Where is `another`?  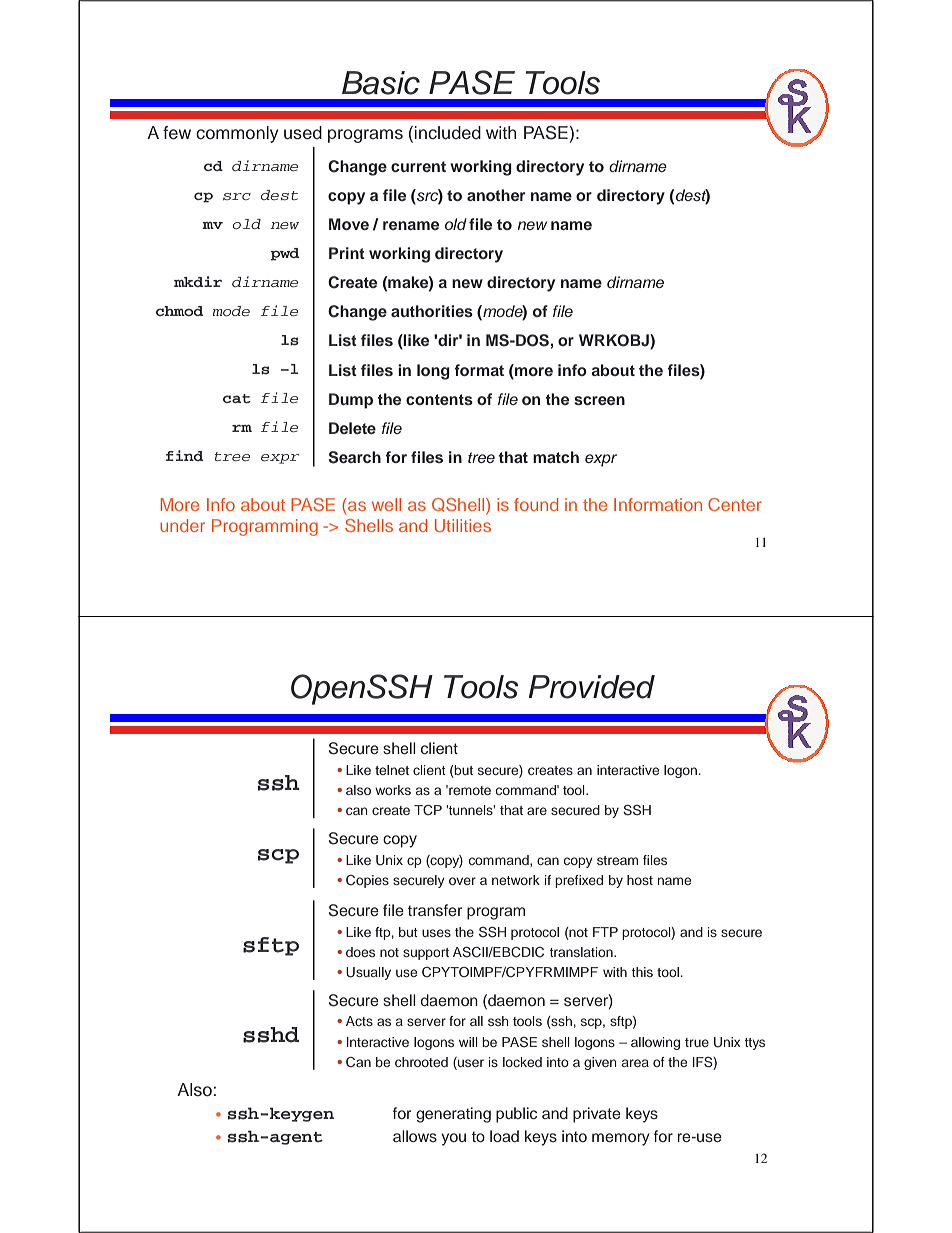 another is located at coordinates (496, 195).
